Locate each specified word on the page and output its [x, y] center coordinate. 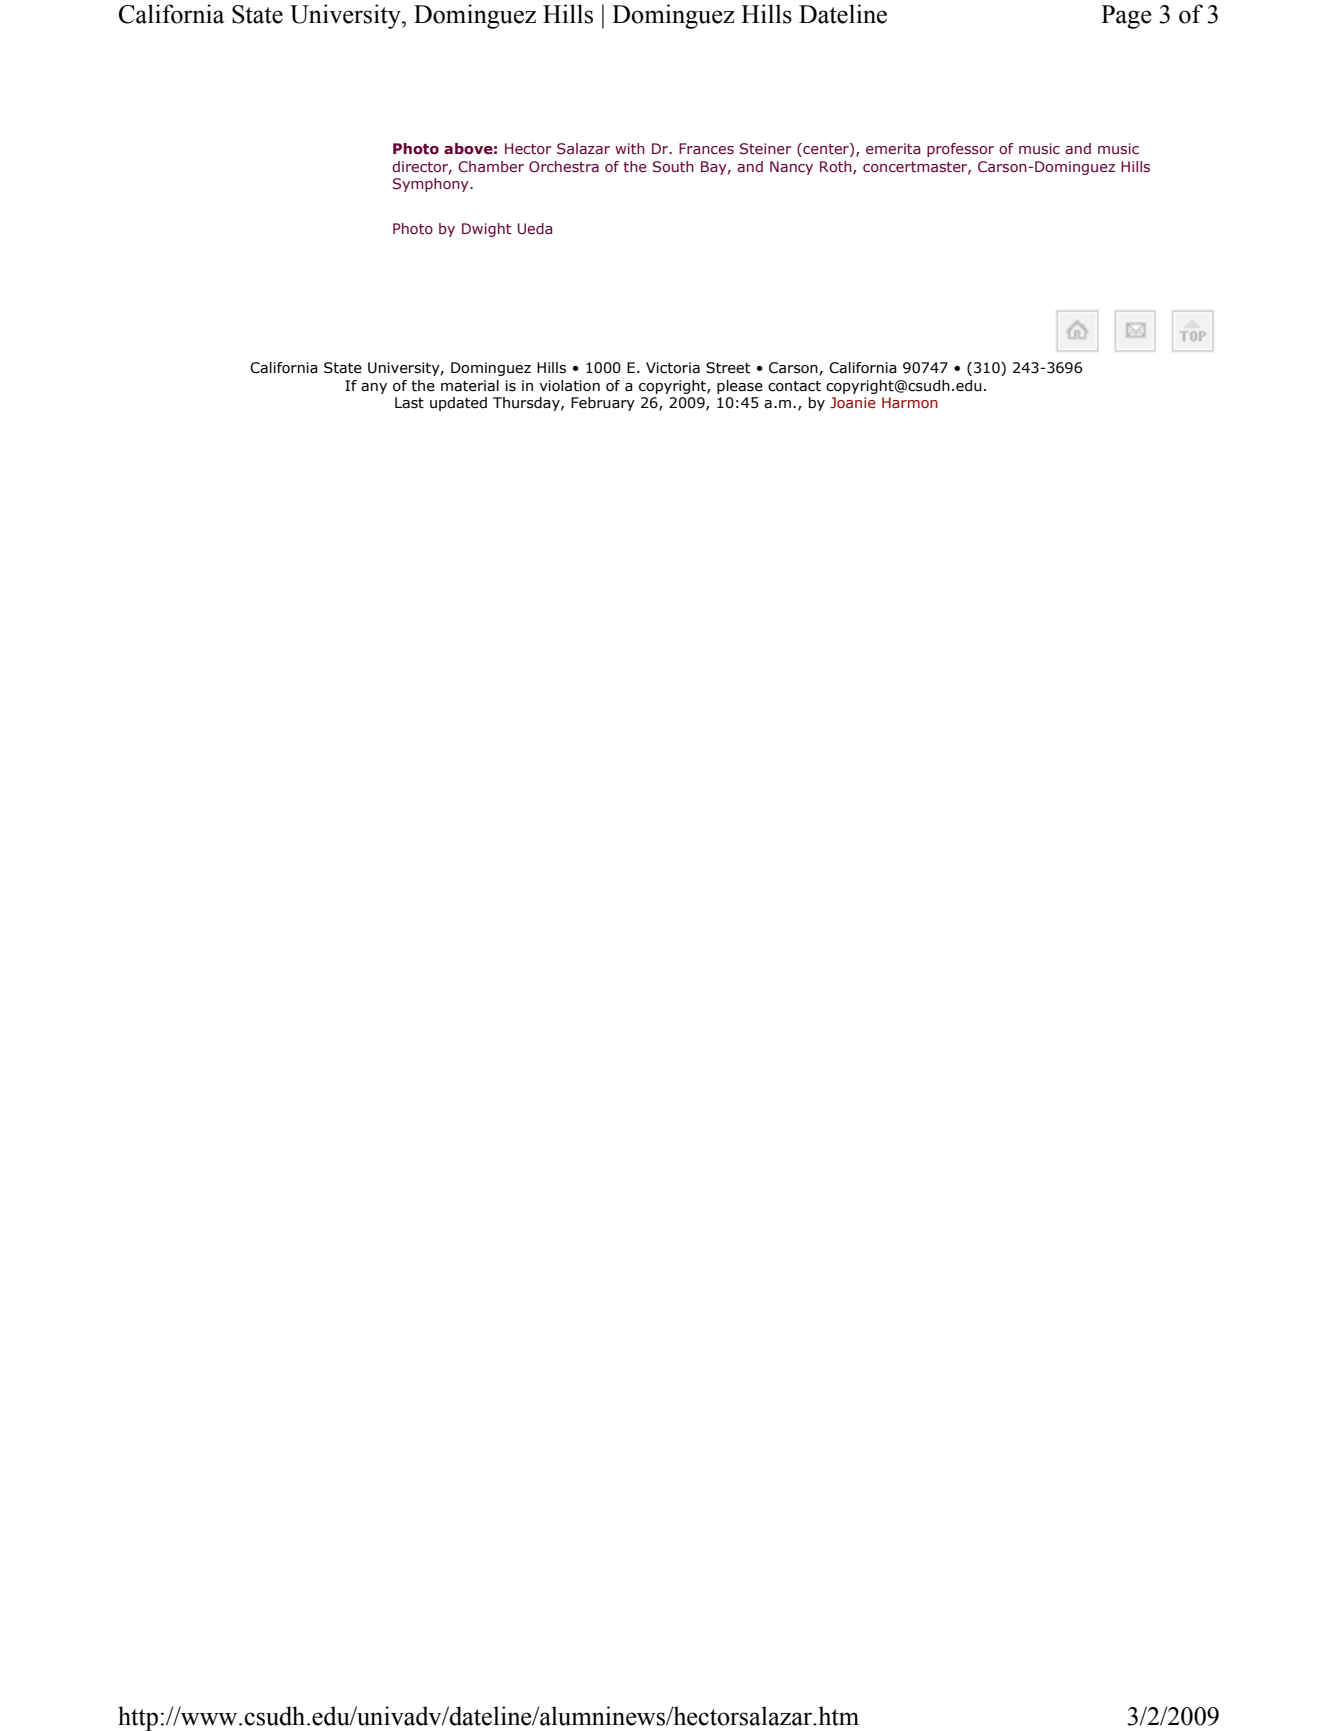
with [630, 148]
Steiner [766, 148]
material [470, 386]
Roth [837, 167]
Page [1126, 17]
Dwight [486, 230]
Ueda [535, 228]
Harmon [910, 402]
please [740, 387]
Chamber [491, 166]
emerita [893, 148]
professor [960, 150]
